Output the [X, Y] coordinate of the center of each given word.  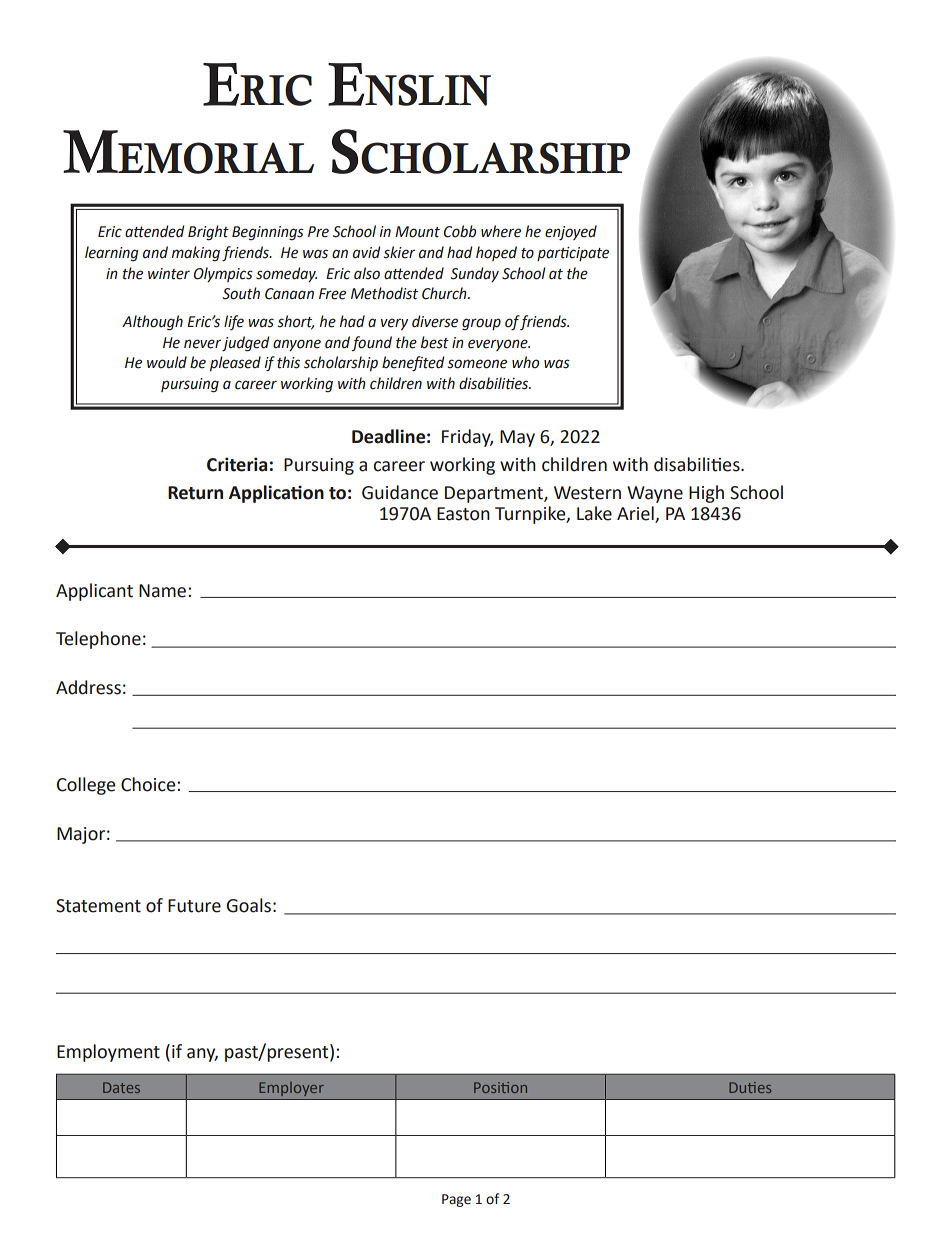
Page [456, 1200]
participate [573, 254]
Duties [750, 1087]
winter [169, 274]
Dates [121, 1087]
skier [399, 252]
